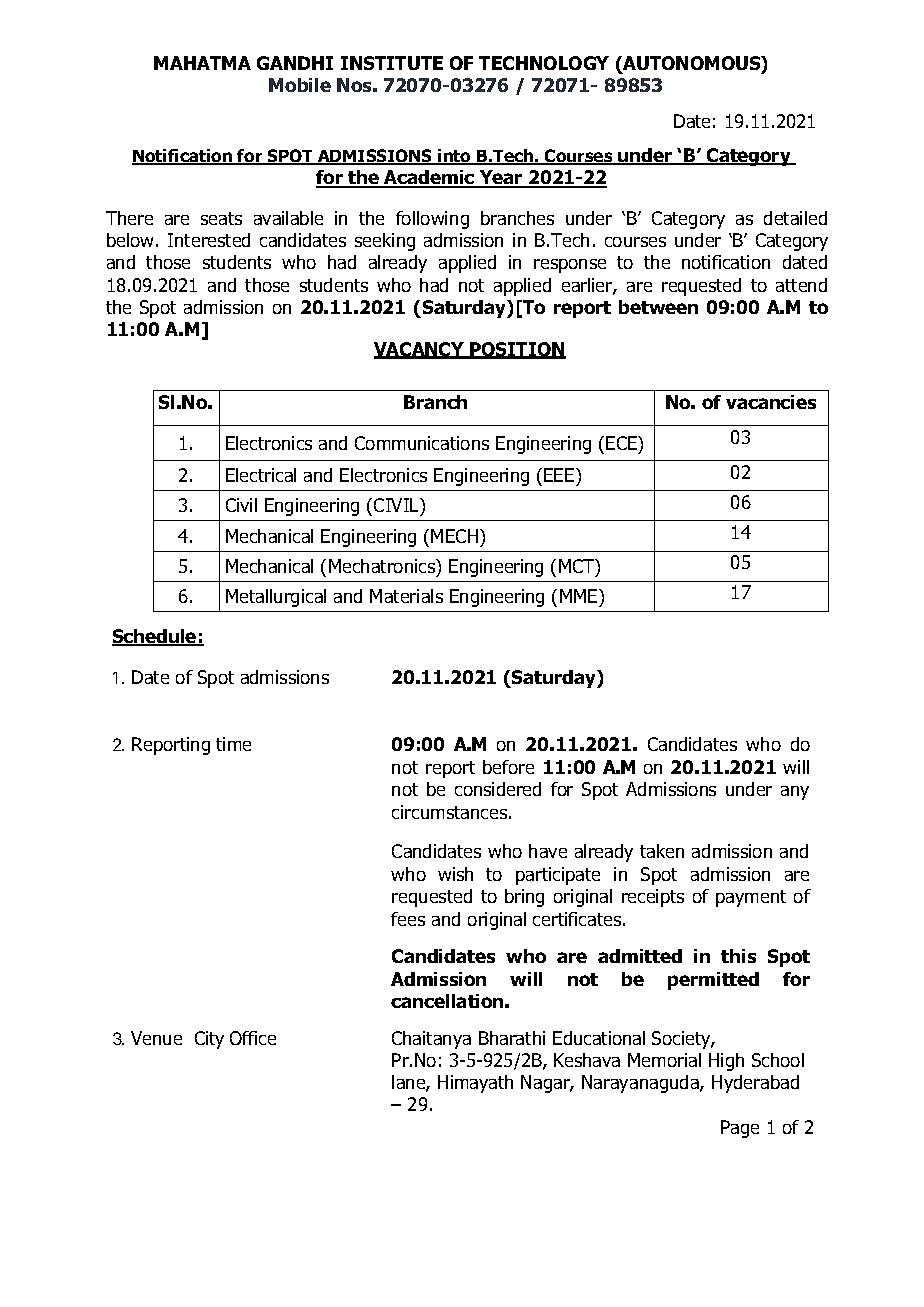 This page has width=924, height=1307. Describe the element at coordinates (795, 218) in the page. I see `detailed` at that location.
